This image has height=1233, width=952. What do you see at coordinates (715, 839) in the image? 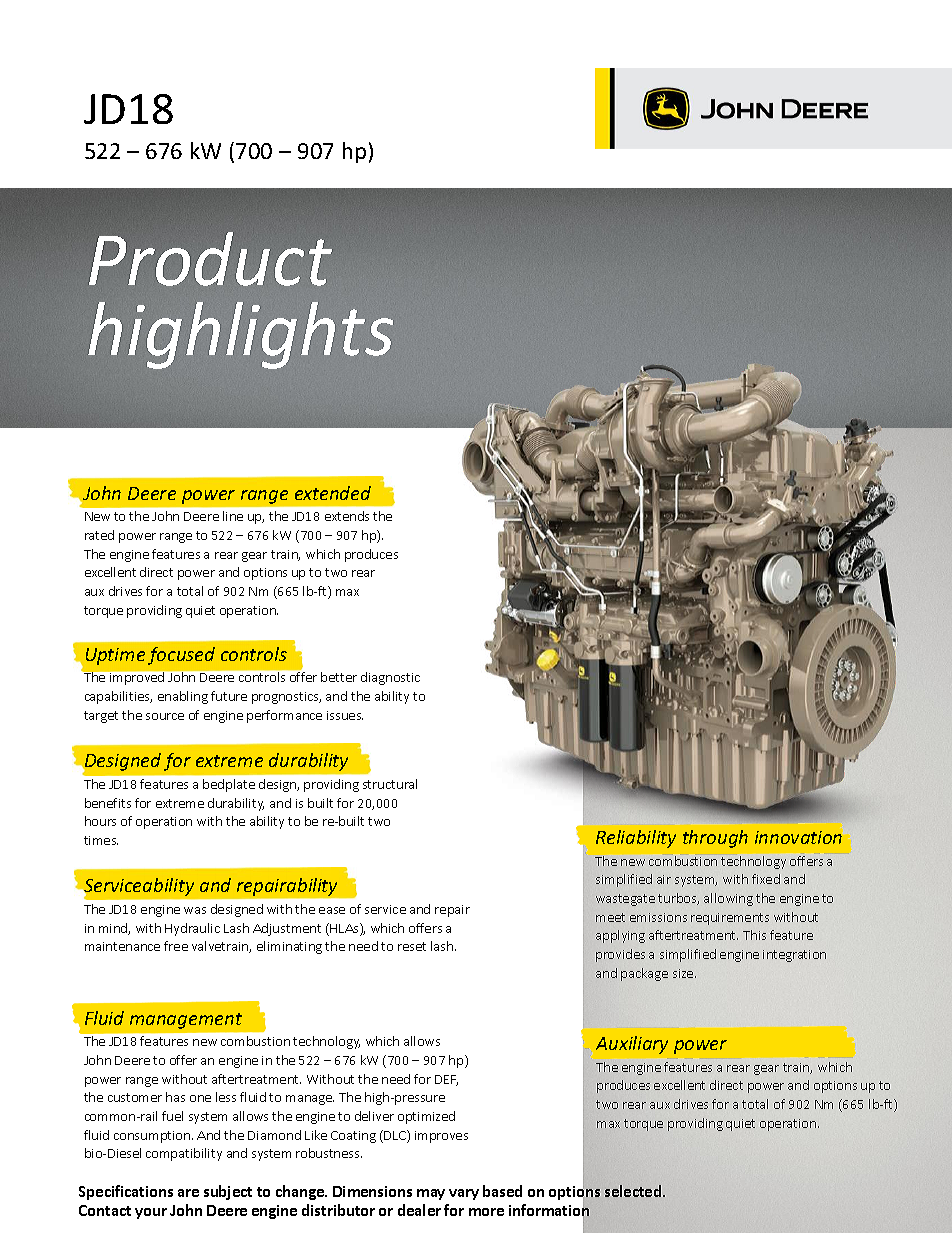
I see `through` at bounding box center [715, 839].
